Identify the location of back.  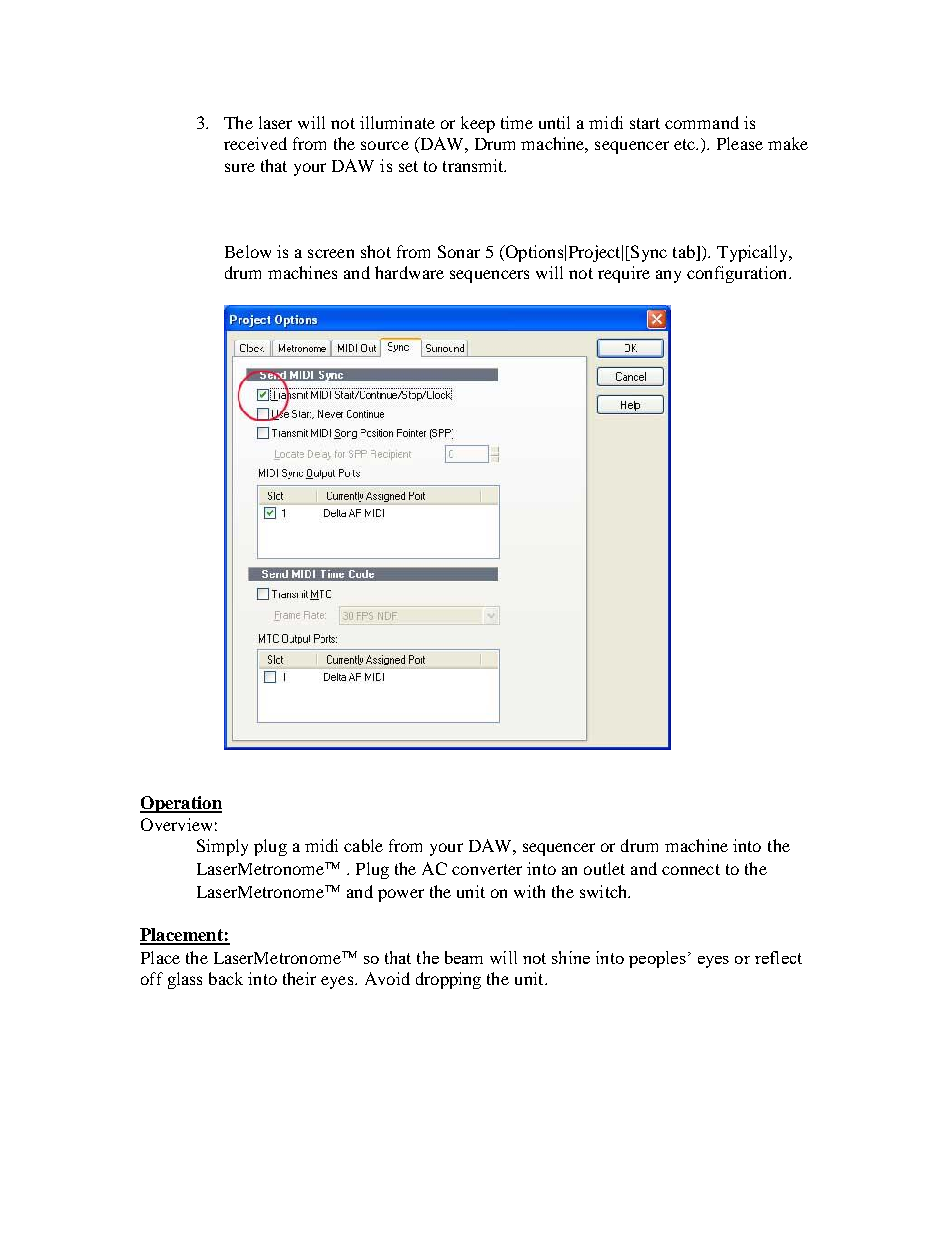
(226, 978).
